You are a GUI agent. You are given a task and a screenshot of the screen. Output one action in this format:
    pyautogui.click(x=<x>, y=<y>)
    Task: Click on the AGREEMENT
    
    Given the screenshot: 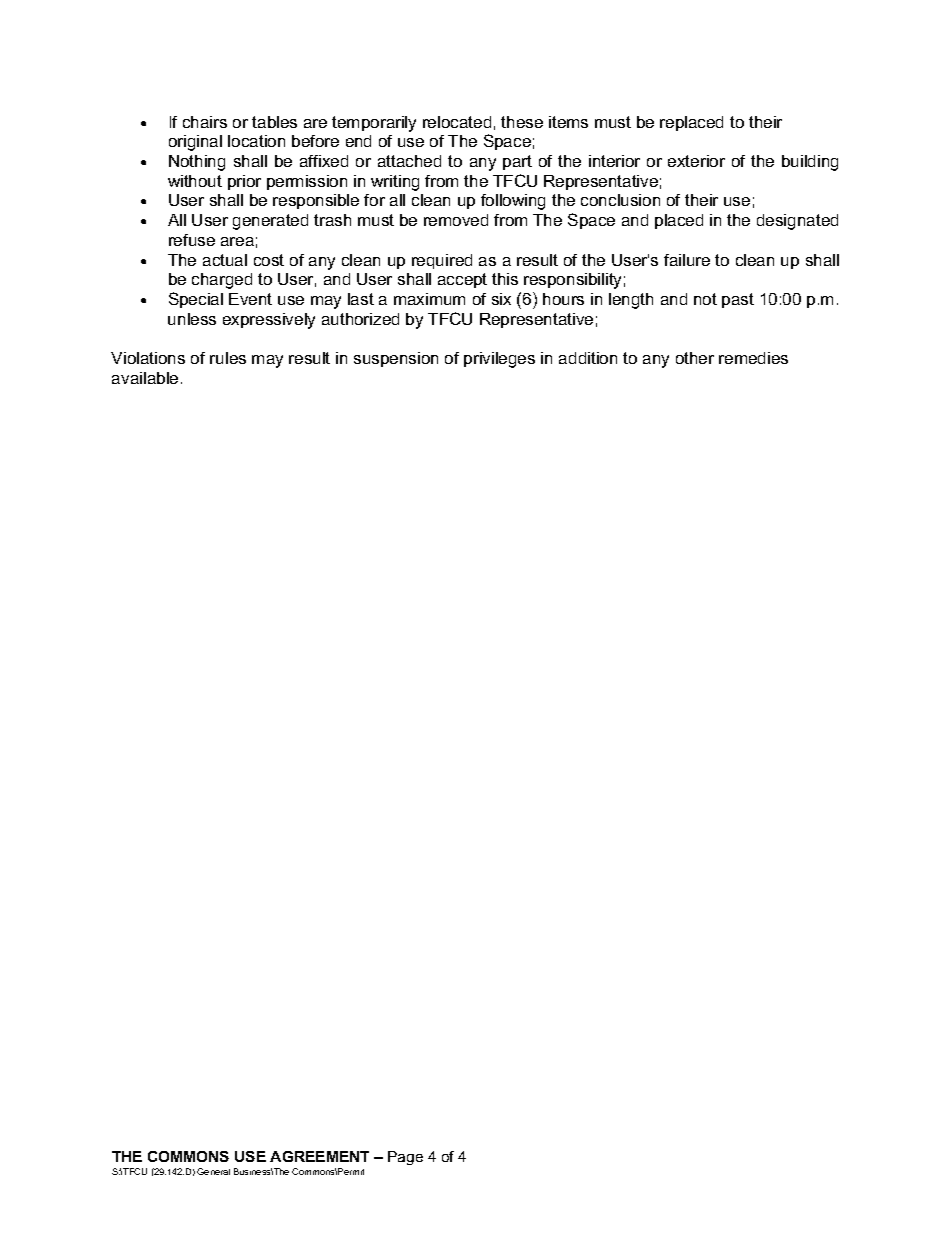 What is the action you would take?
    pyautogui.click(x=319, y=1156)
